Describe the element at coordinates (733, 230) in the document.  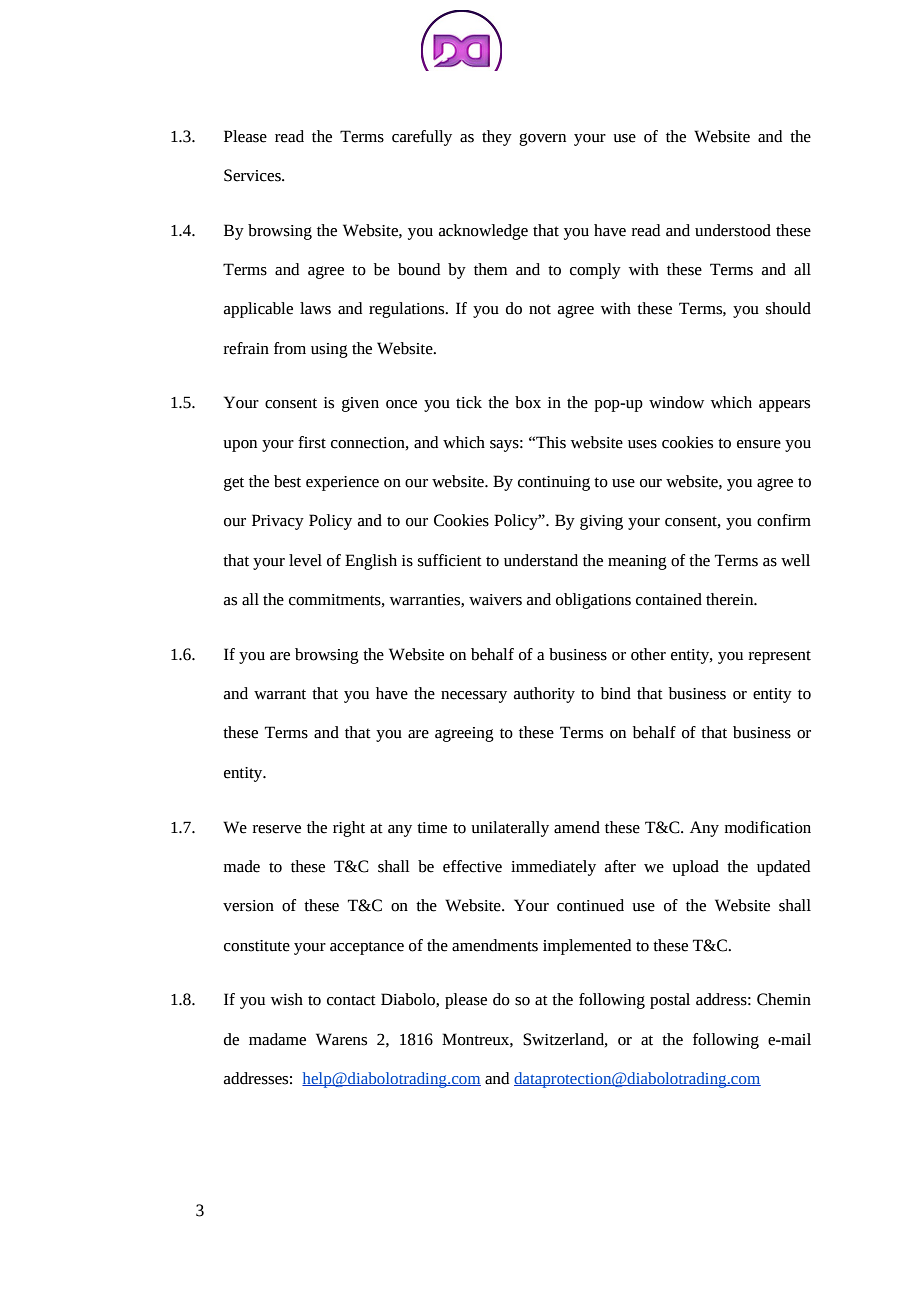
I see `understood` at that location.
